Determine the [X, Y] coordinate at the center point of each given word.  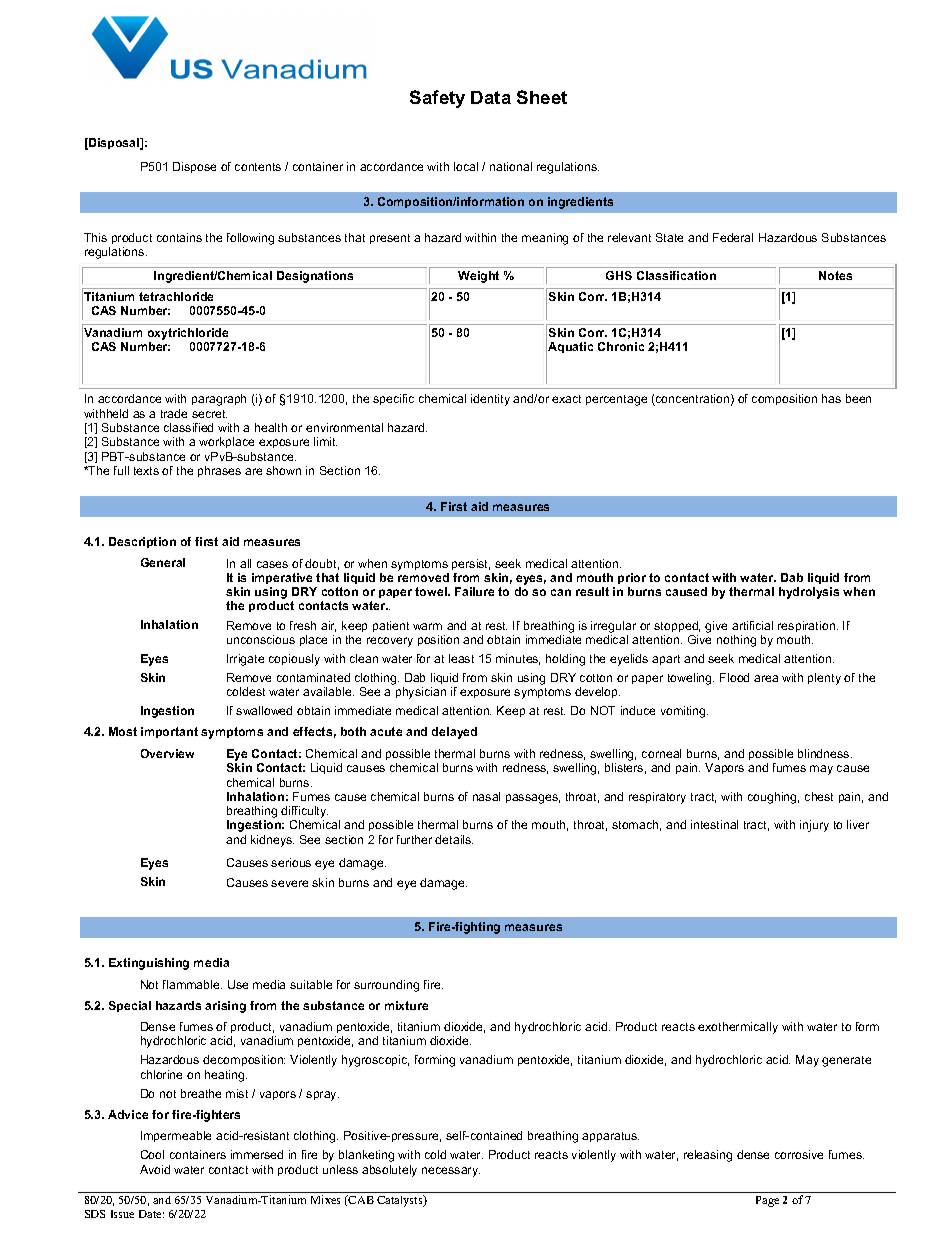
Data [491, 97]
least [461, 658]
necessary [451, 1172]
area [766, 678]
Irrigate [245, 660]
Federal [733, 237]
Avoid [155, 1169]
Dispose [194, 167]
